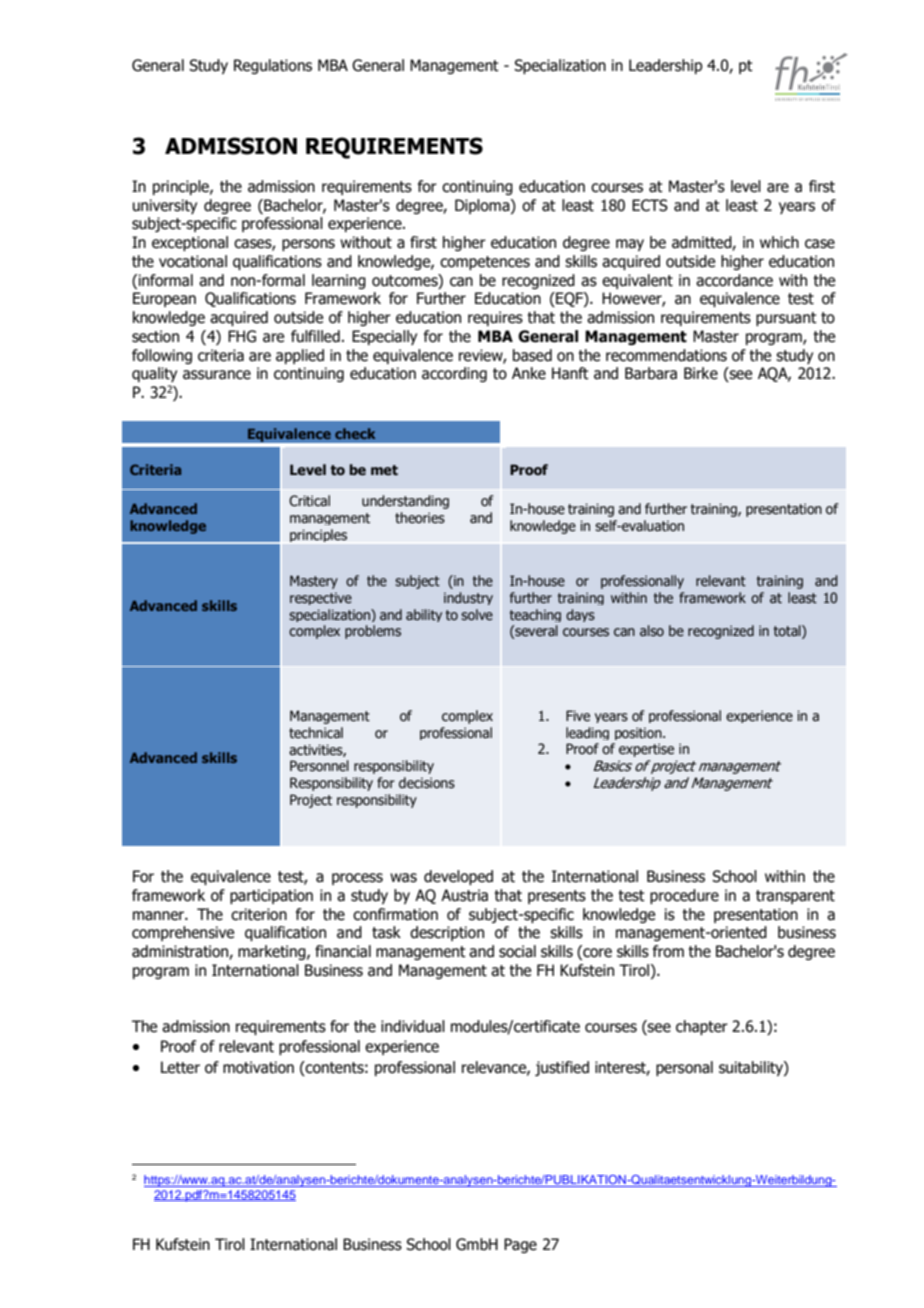 The image size is (924, 1308). I want to click on recommendations, so click(666, 355).
